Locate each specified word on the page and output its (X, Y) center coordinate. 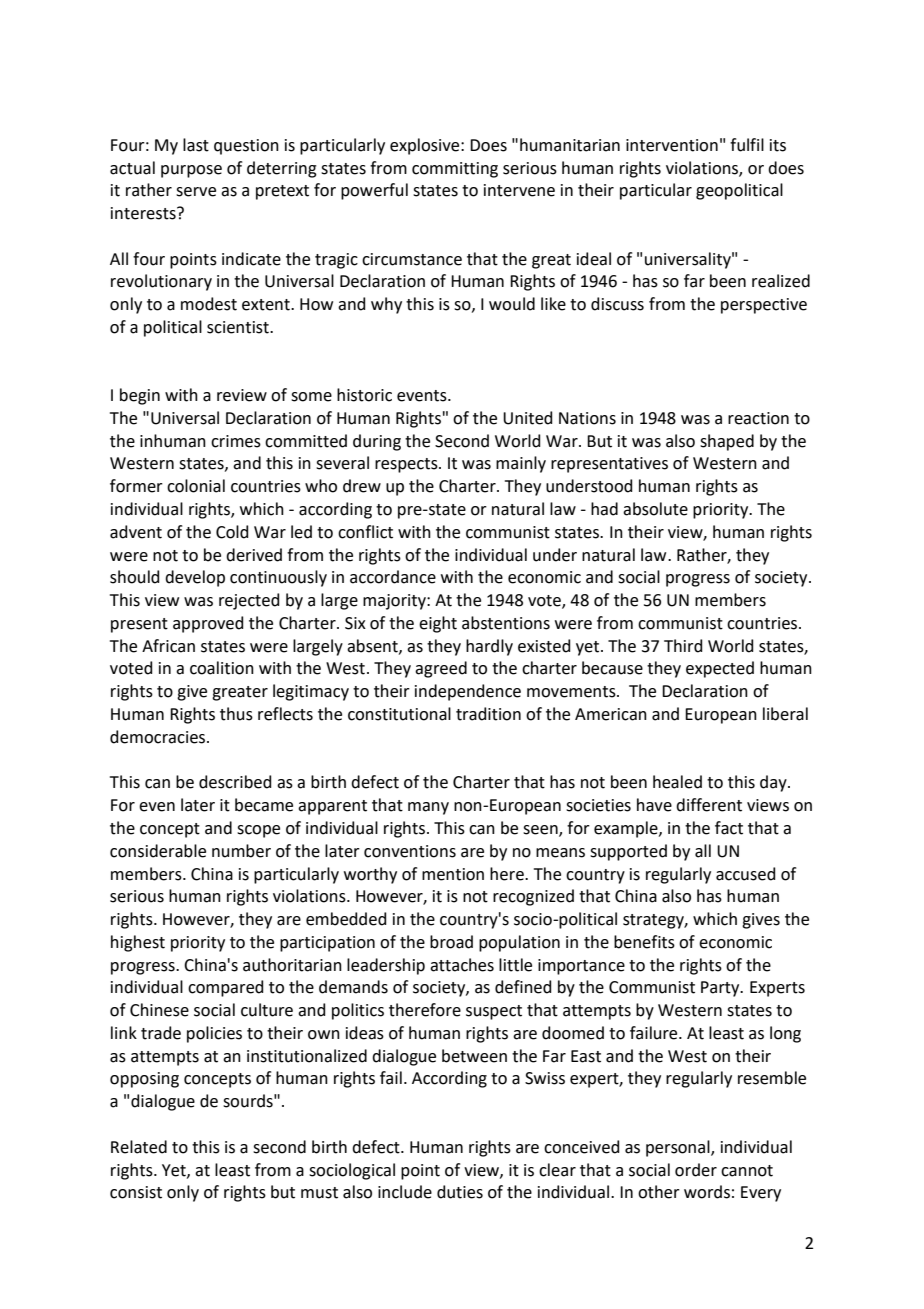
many (428, 808)
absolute (655, 509)
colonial (196, 486)
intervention (672, 145)
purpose (191, 171)
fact (729, 828)
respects (407, 465)
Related (139, 1147)
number (241, 851)
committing (455, 170)
